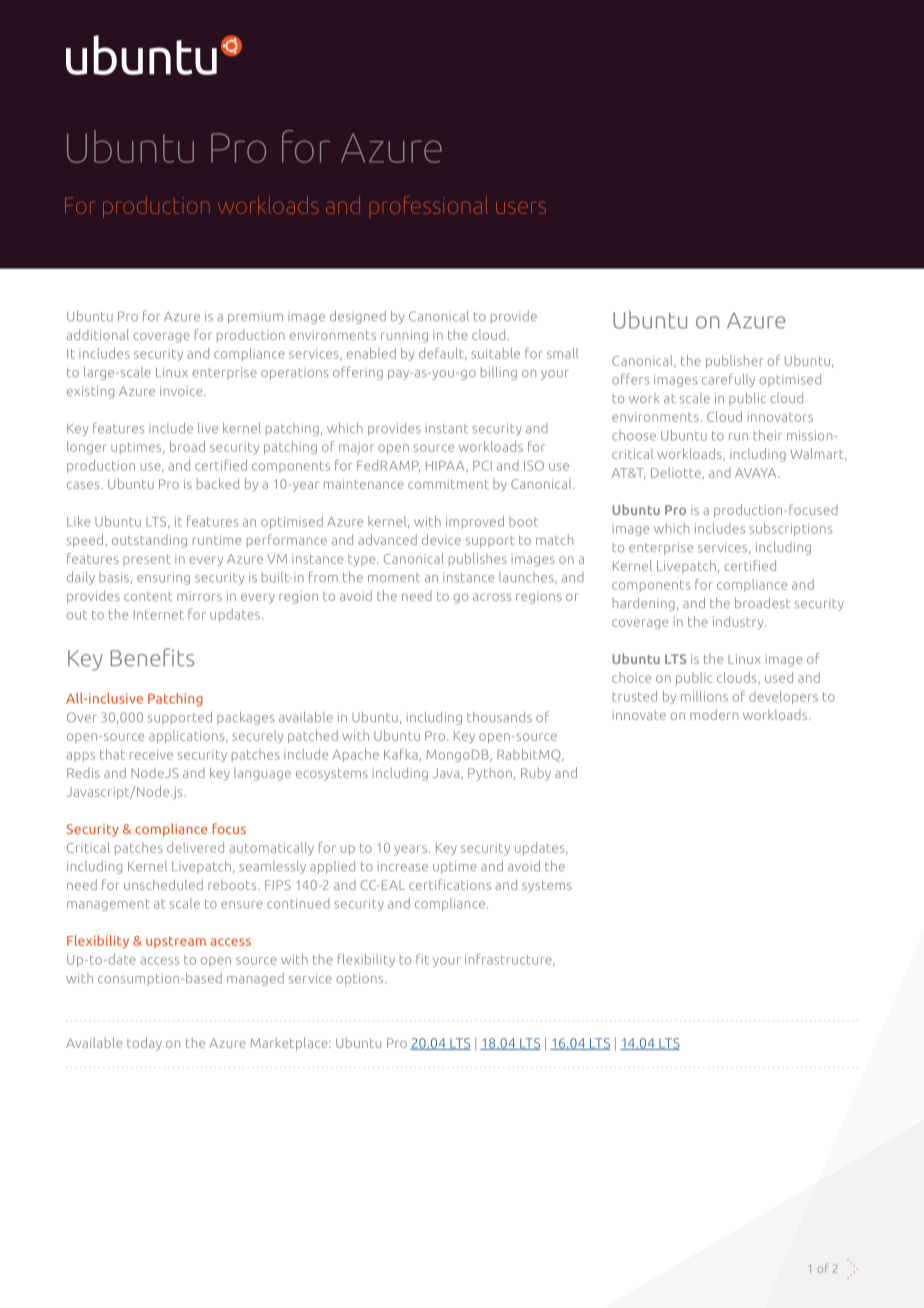 This page has height=1308, width=924. Describe the element at coordinates (714, 714) in the page. I see `modern` at that location.
